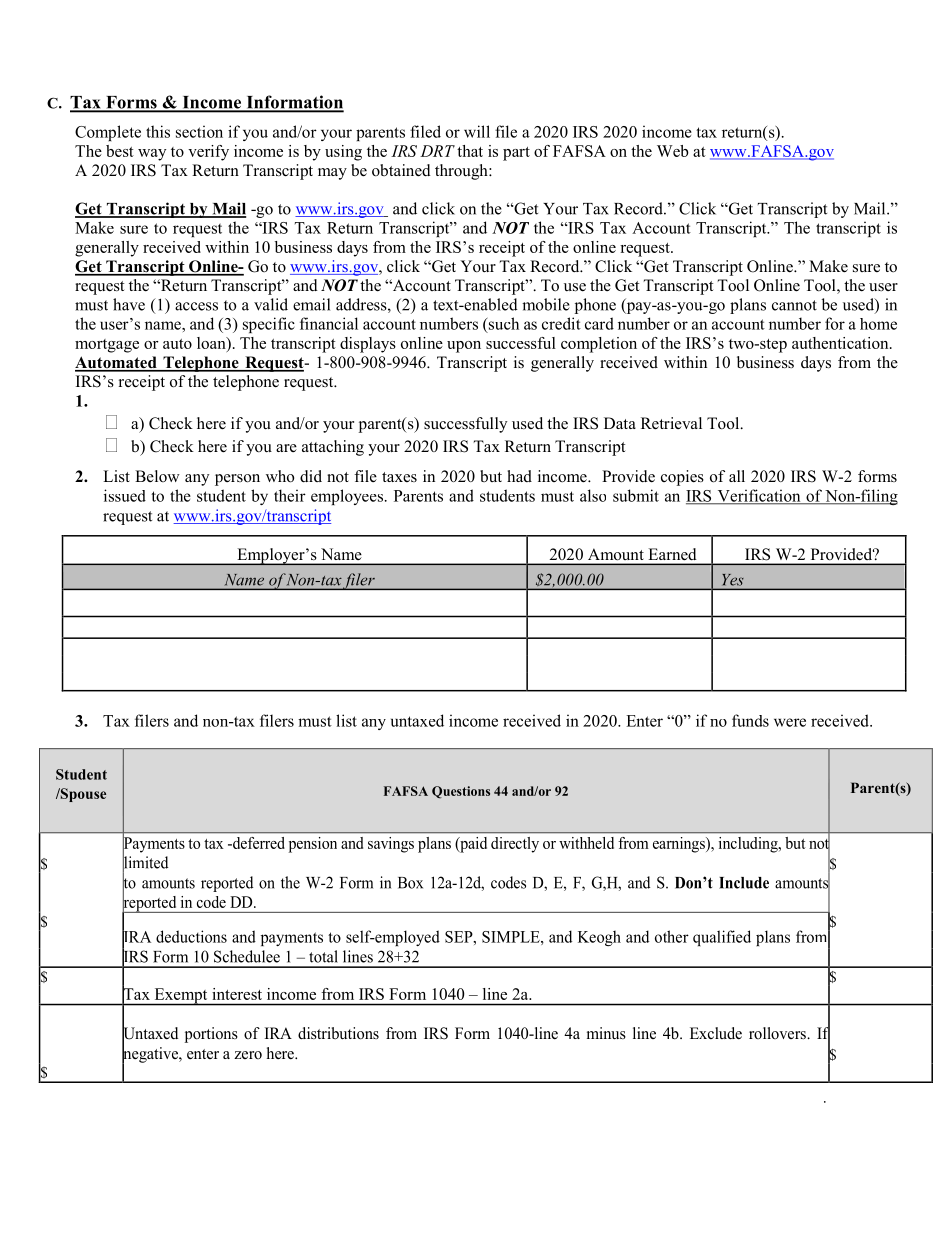 The image size is (952, 1233). What do you see at coordinates (778, 1033) in the document?
I see `rollovers` at bounding box center [778, 1033].
